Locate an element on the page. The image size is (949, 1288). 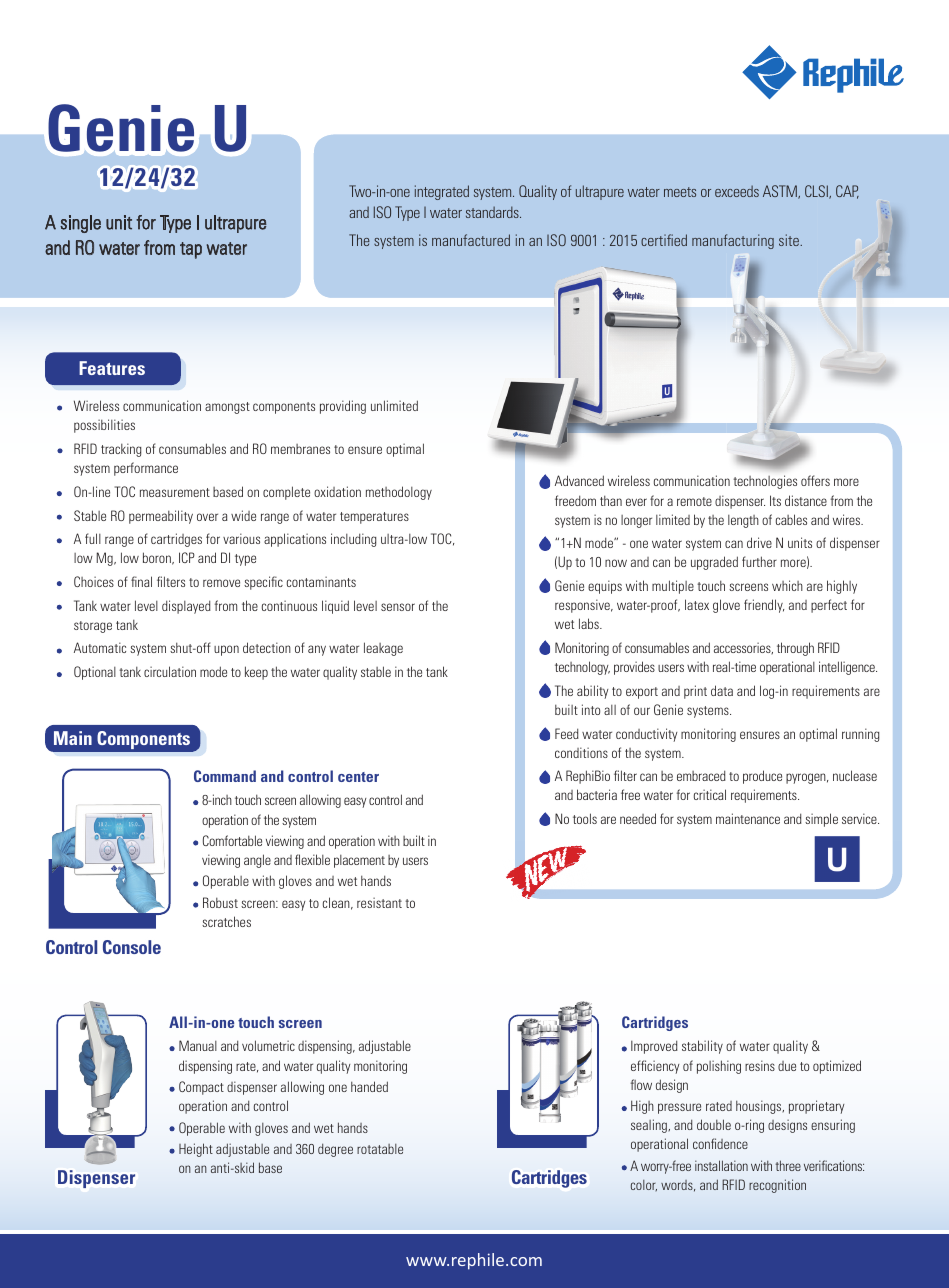
Height is located at coordinates (196, 1150).
